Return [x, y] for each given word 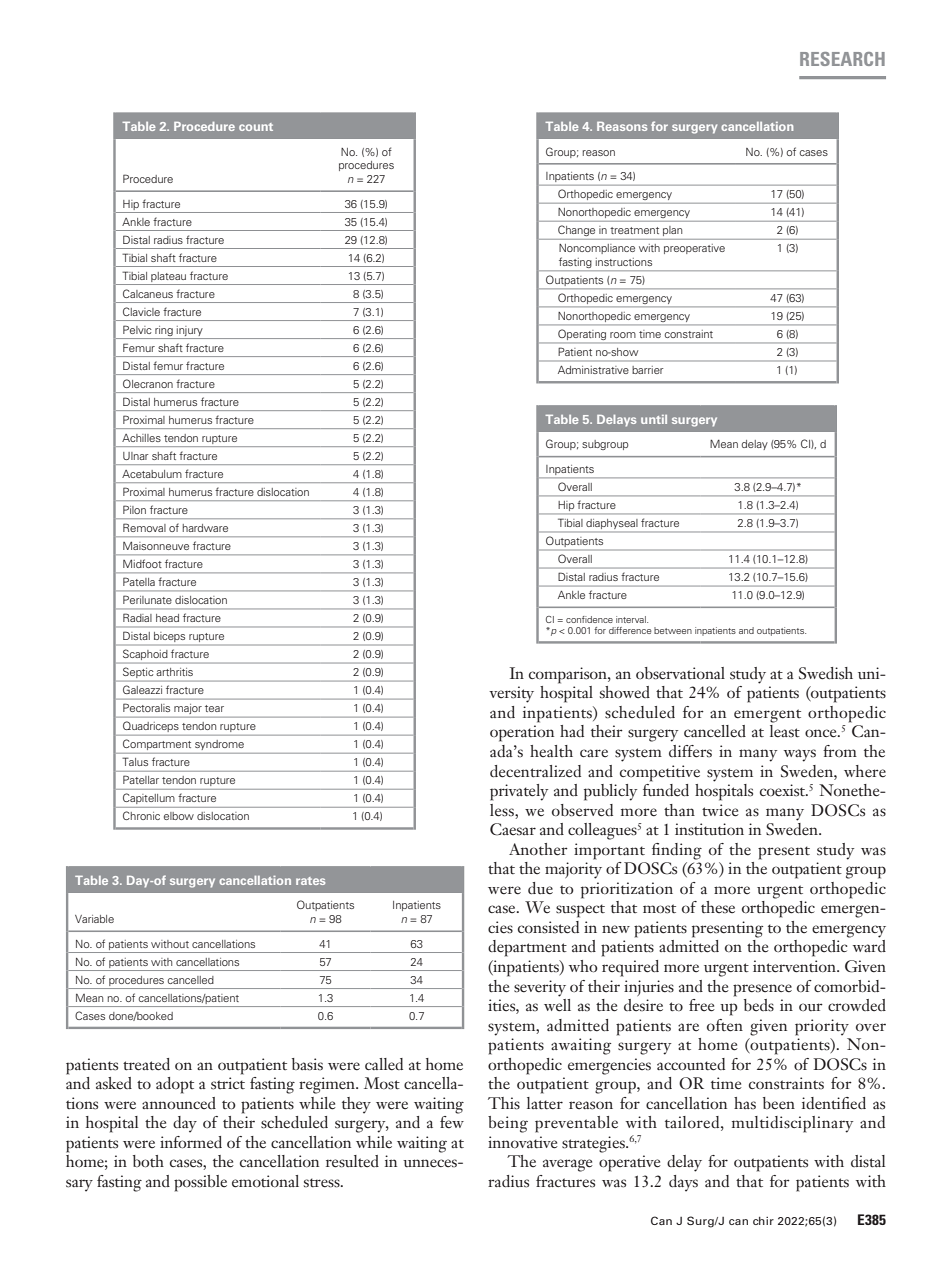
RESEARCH [842, 59]
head [167, 618]
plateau [168, 277]
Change [576, 230]
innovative [523, 1142]
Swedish [826, 673]
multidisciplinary [792, 1124]
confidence [589, 619]
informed [191, 1142]
